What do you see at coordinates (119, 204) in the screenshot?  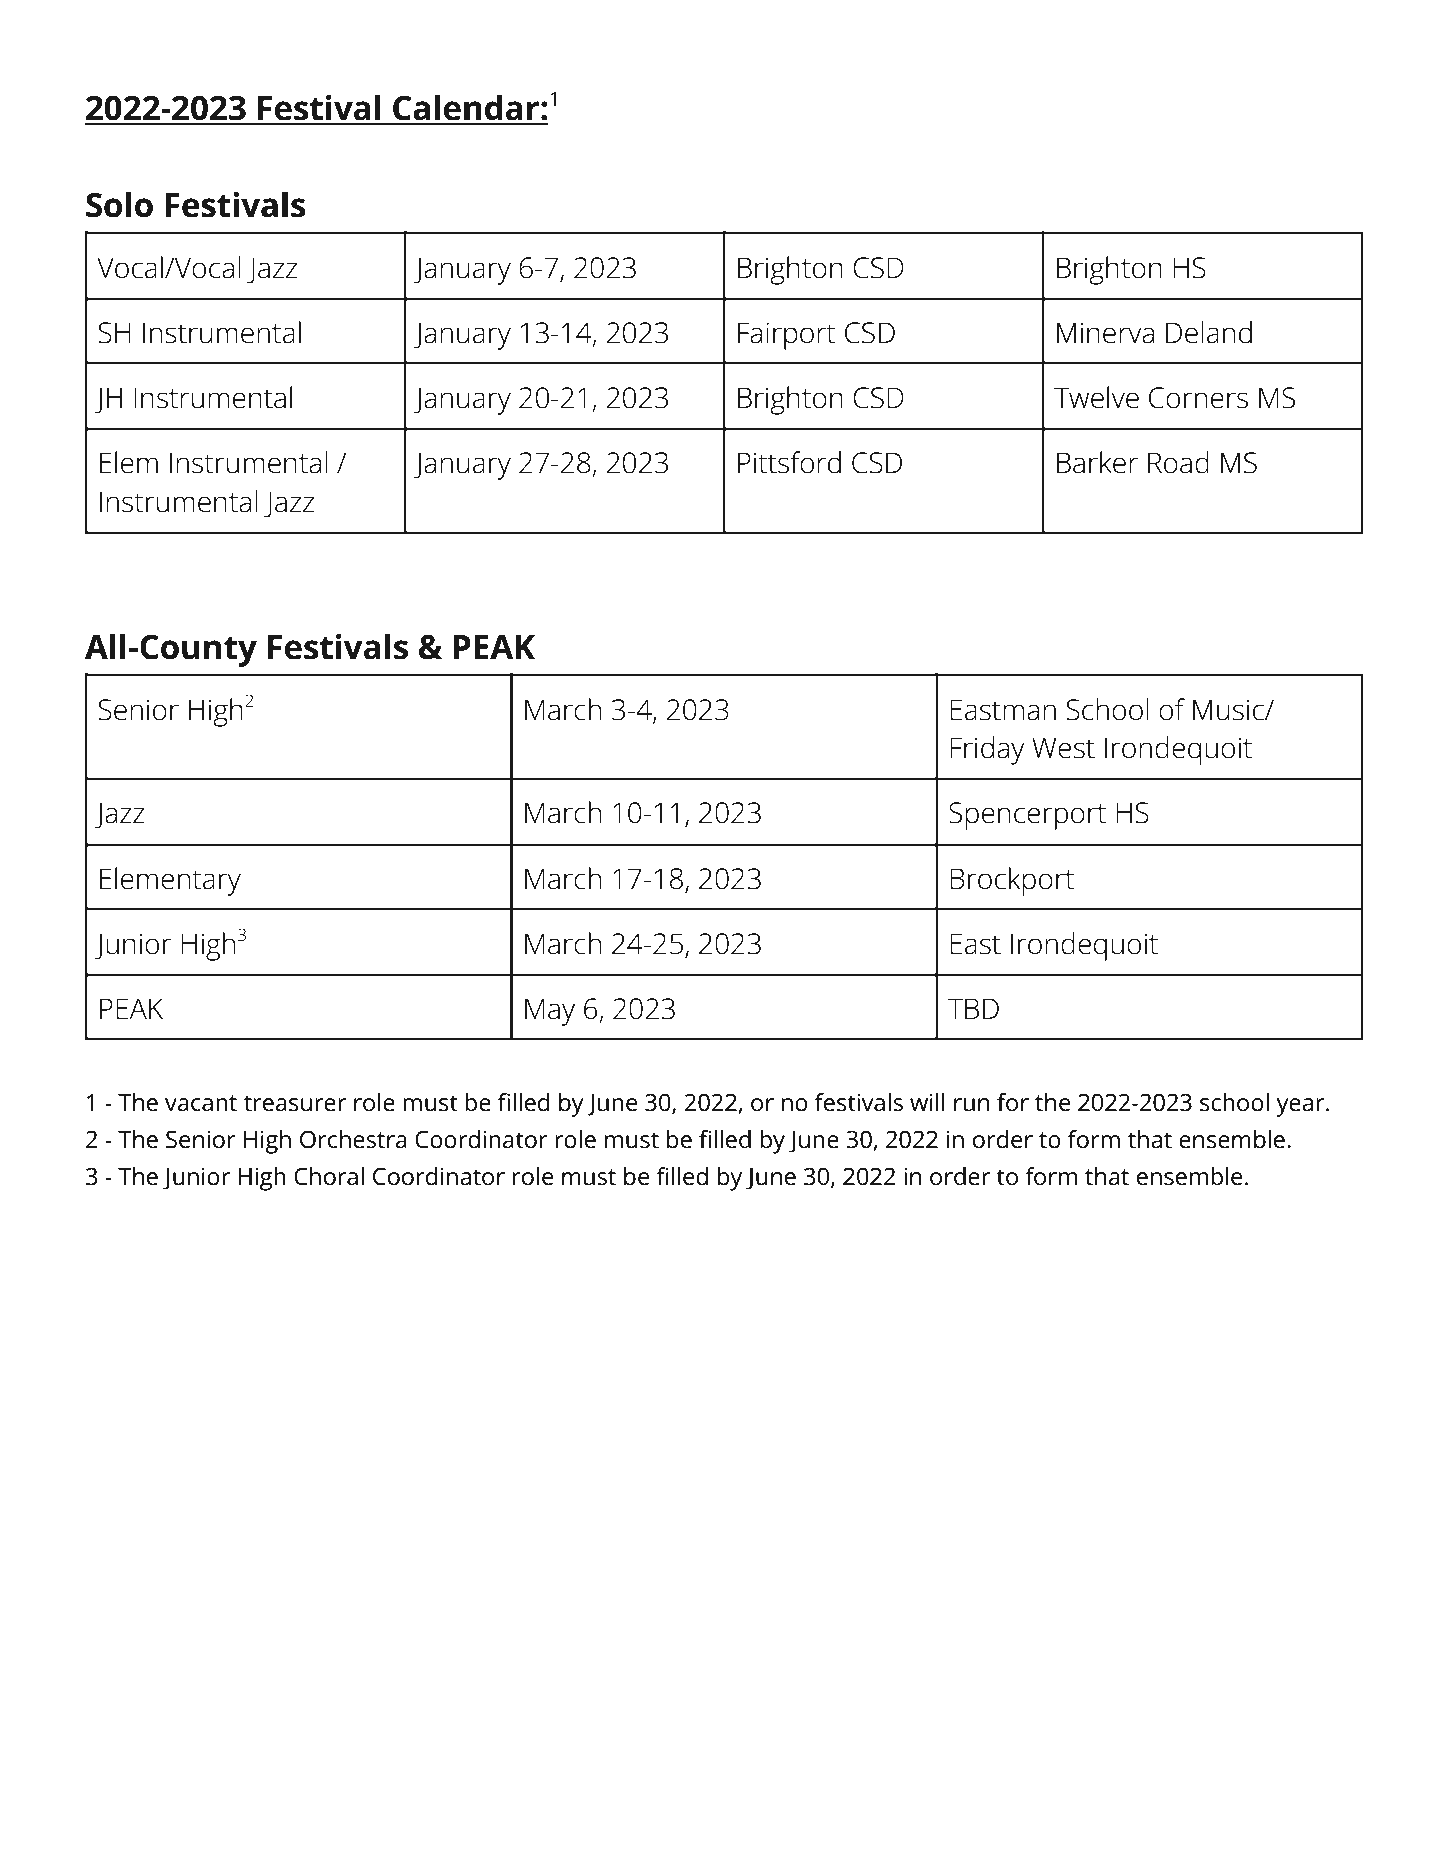 I see `Solo` at bounding box center [119, 204].
